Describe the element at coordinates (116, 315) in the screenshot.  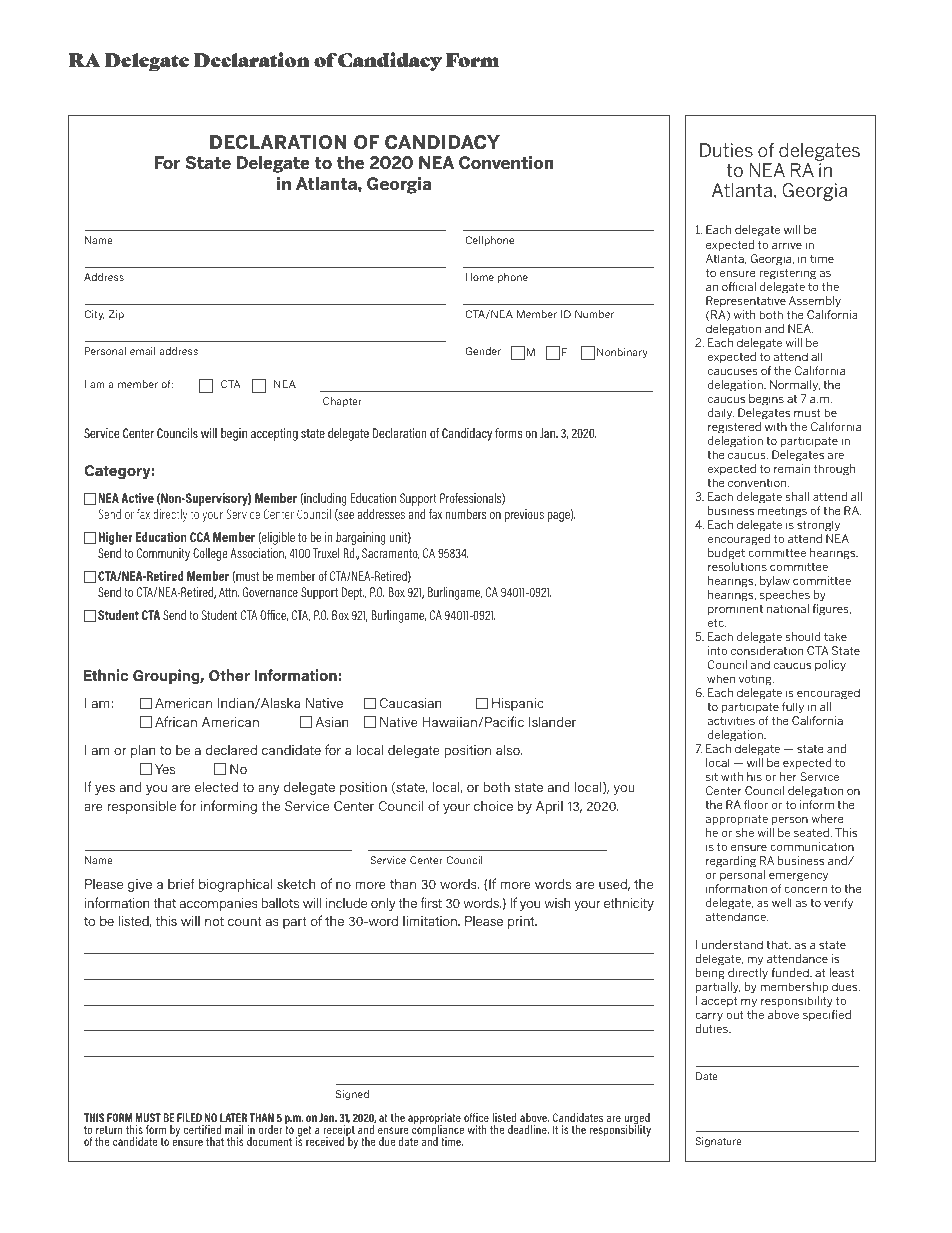
I see `Zip` at that location.
